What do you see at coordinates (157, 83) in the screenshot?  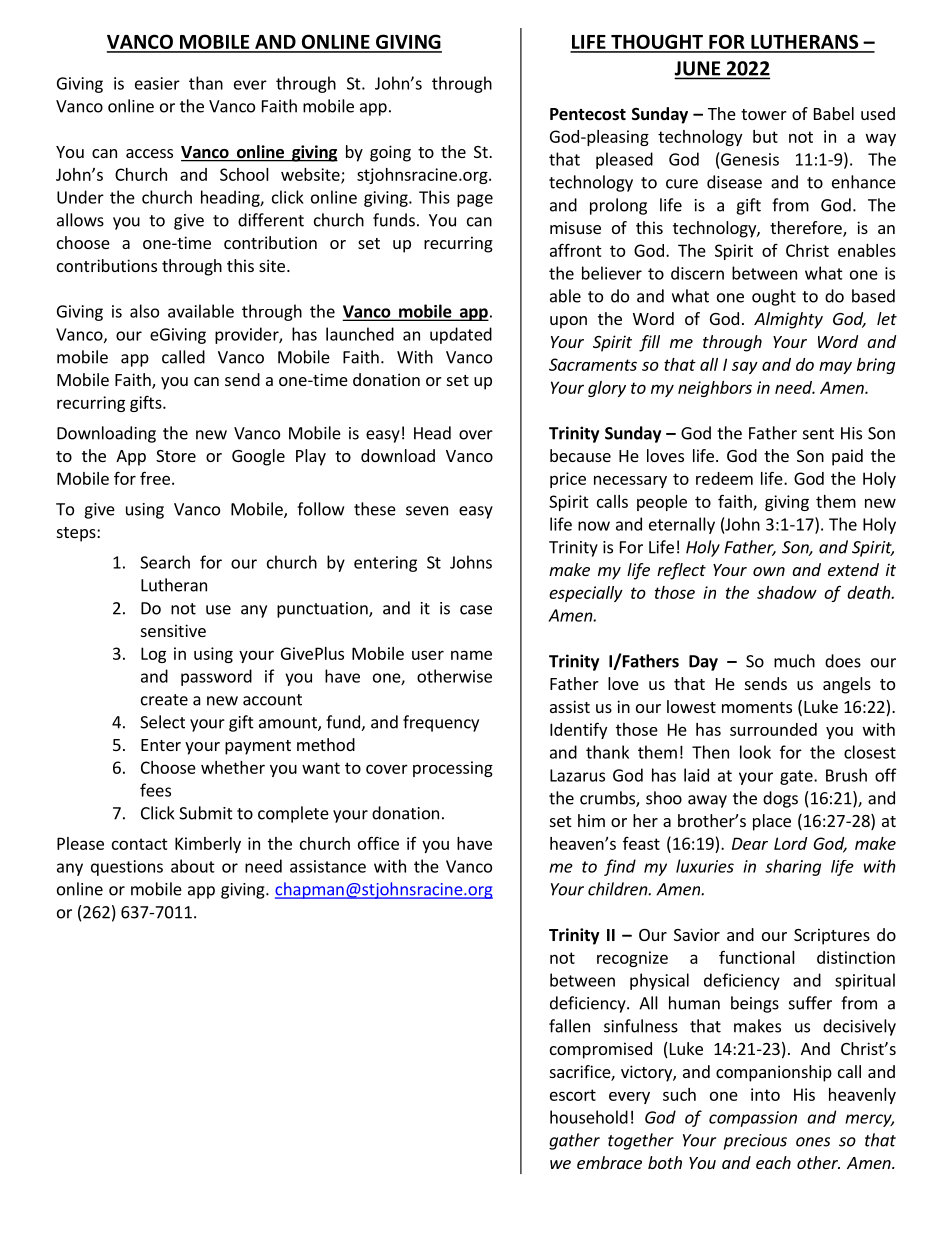 I see `easier` at bounding box center [157, 83].
